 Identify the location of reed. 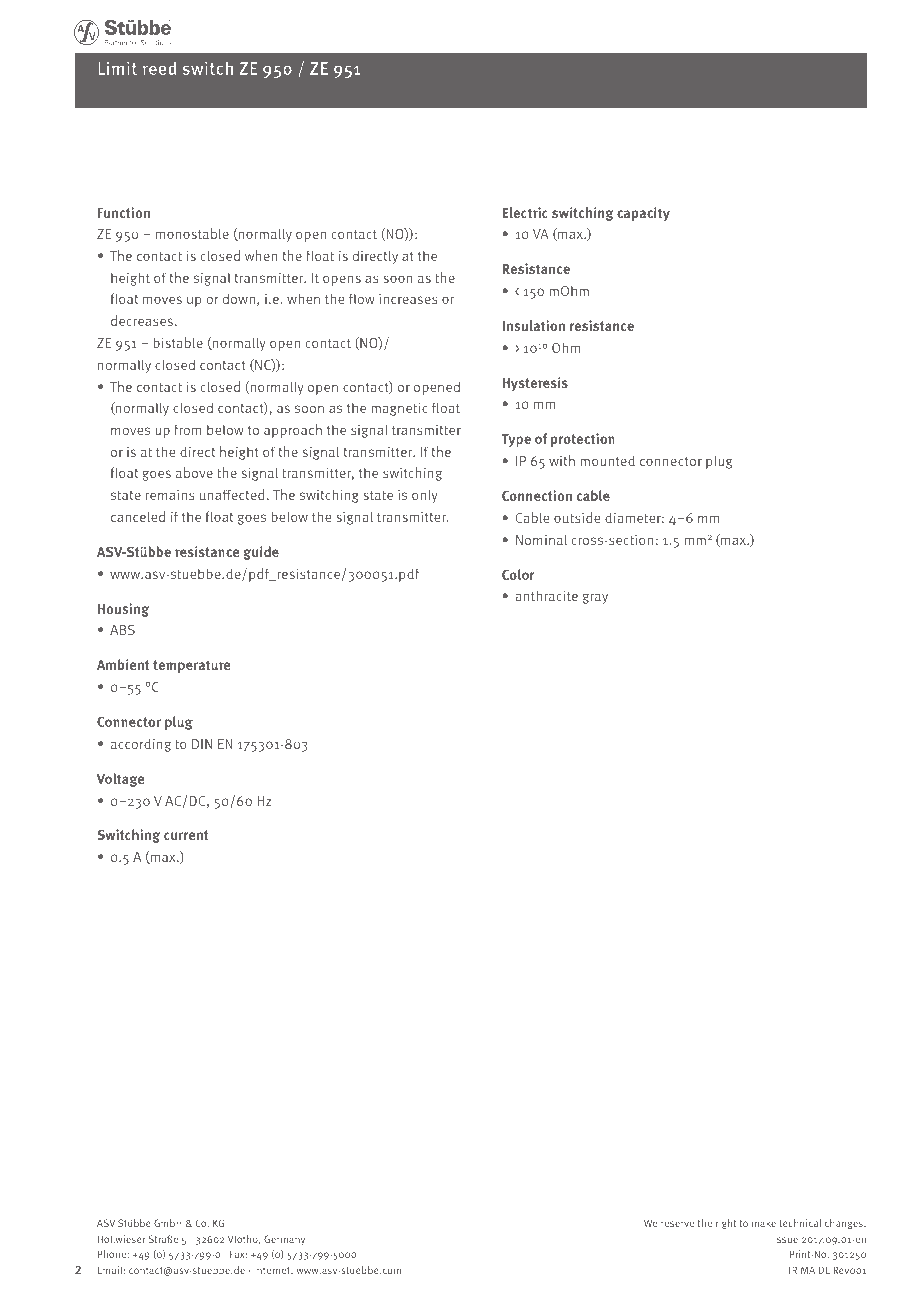
(159, 68).
